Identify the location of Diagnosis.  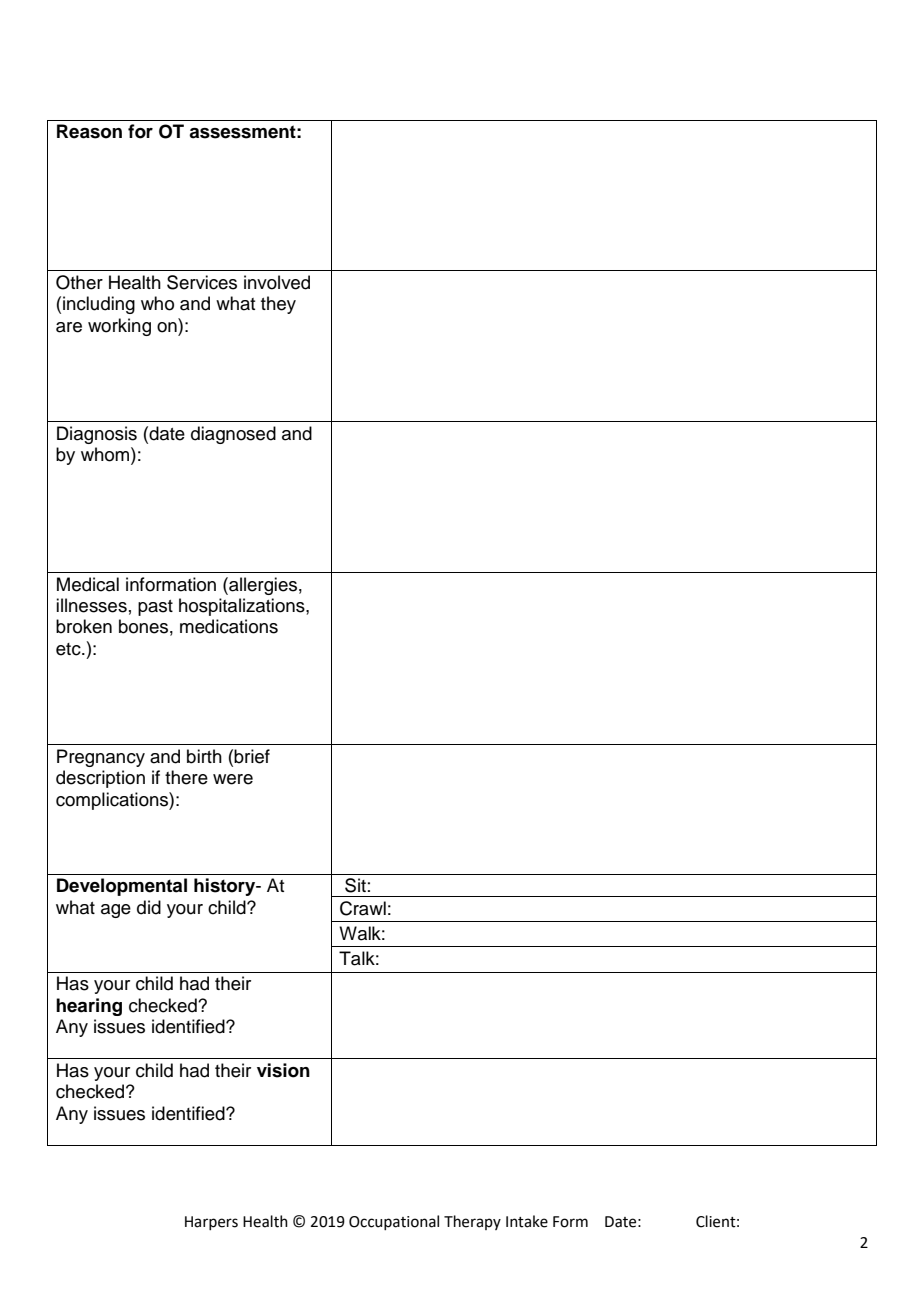
(97, 435).
